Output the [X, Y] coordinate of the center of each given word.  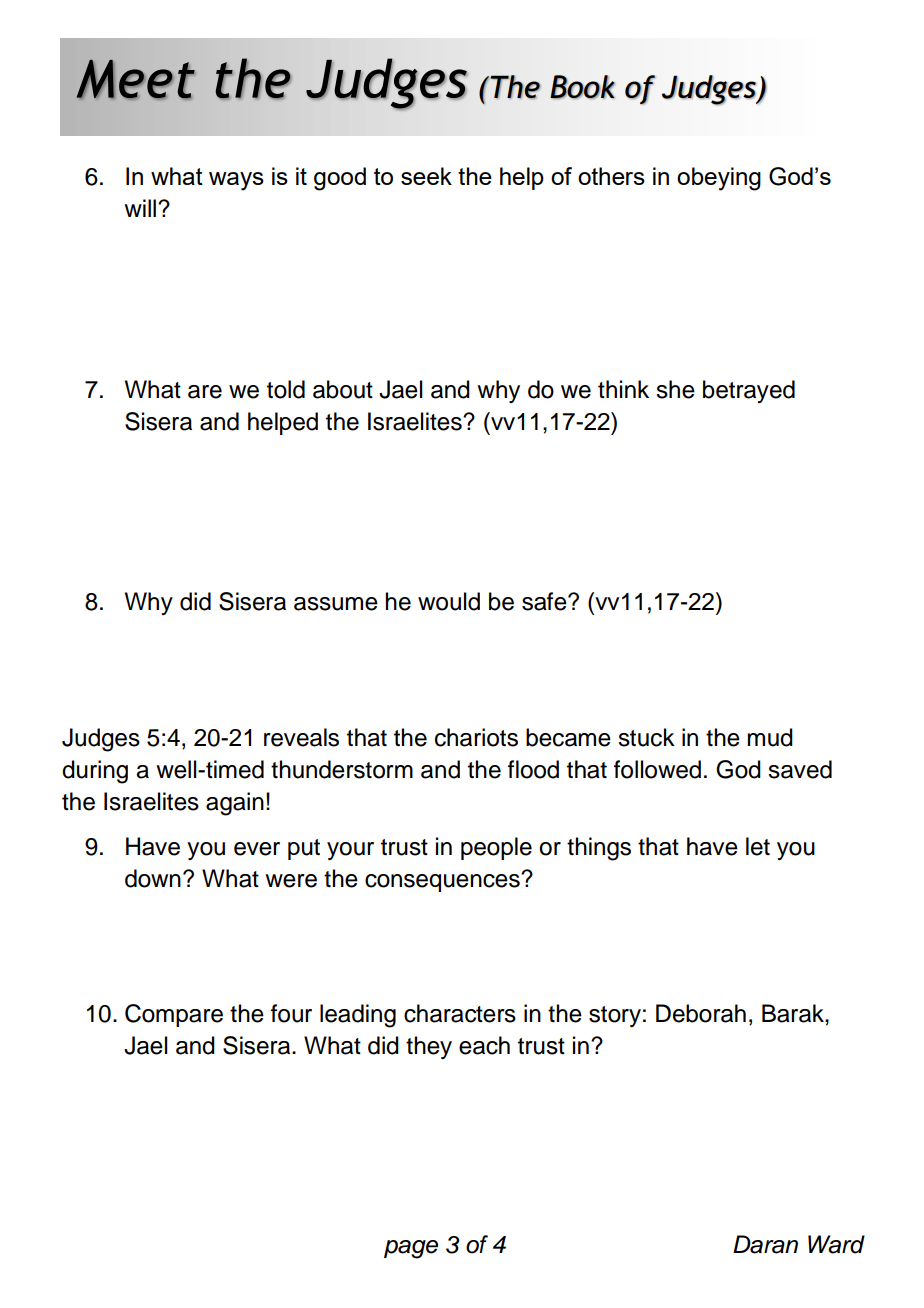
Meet [135, 79]
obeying [719, 179]
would [449, 601]
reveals [301, 737]
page [411, 1249]
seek [426, 176]
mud [770, 737]
